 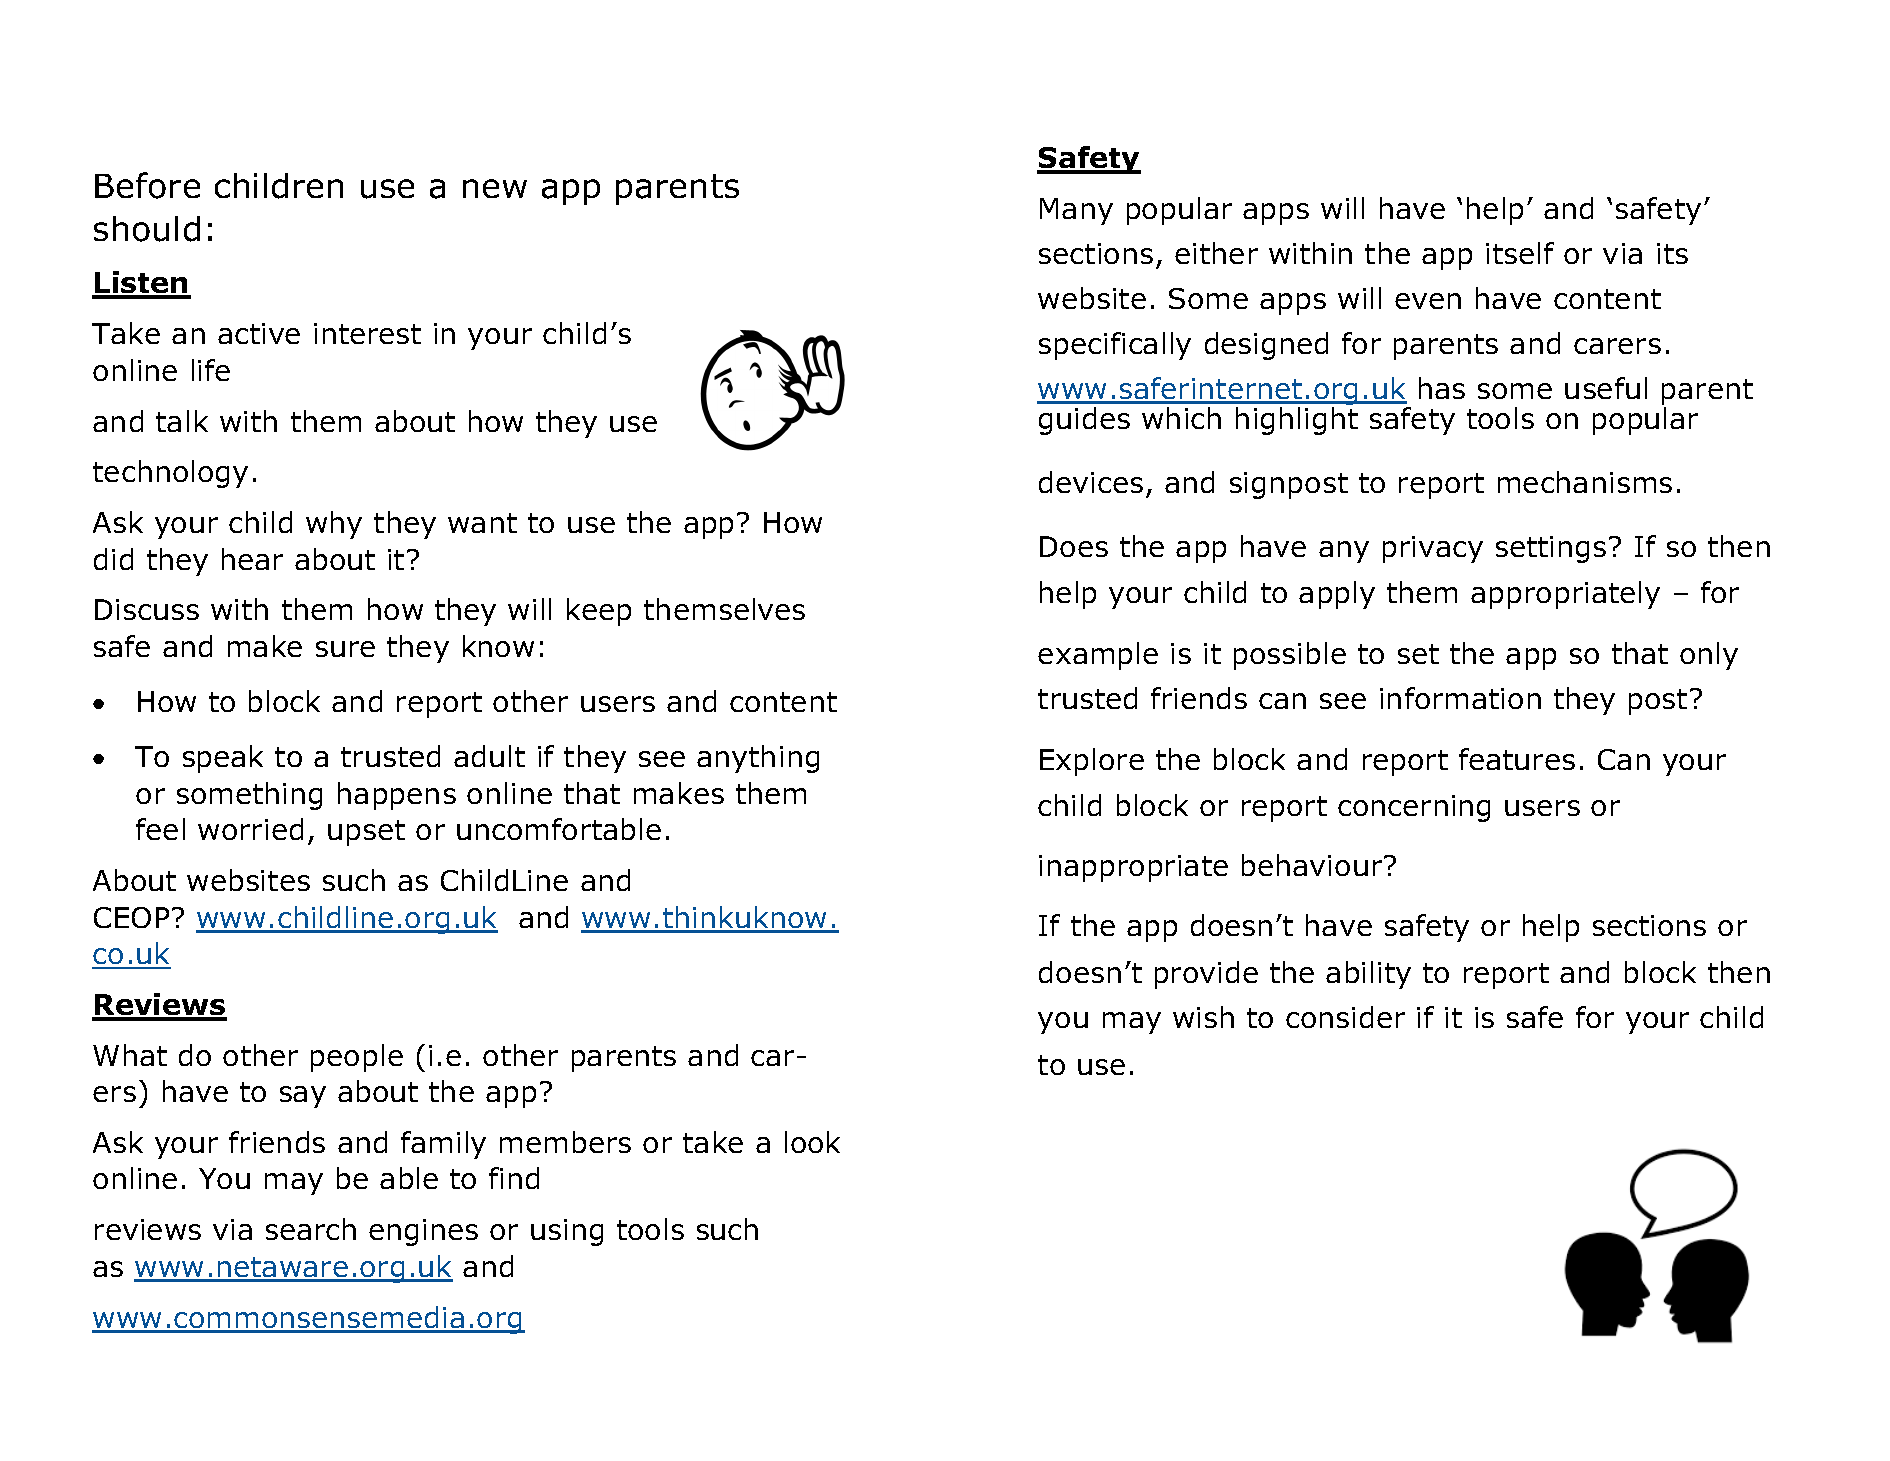 What do you see at coordinates (758, 759) in the page?
I see `anything` at bounding box center [758, 759].
